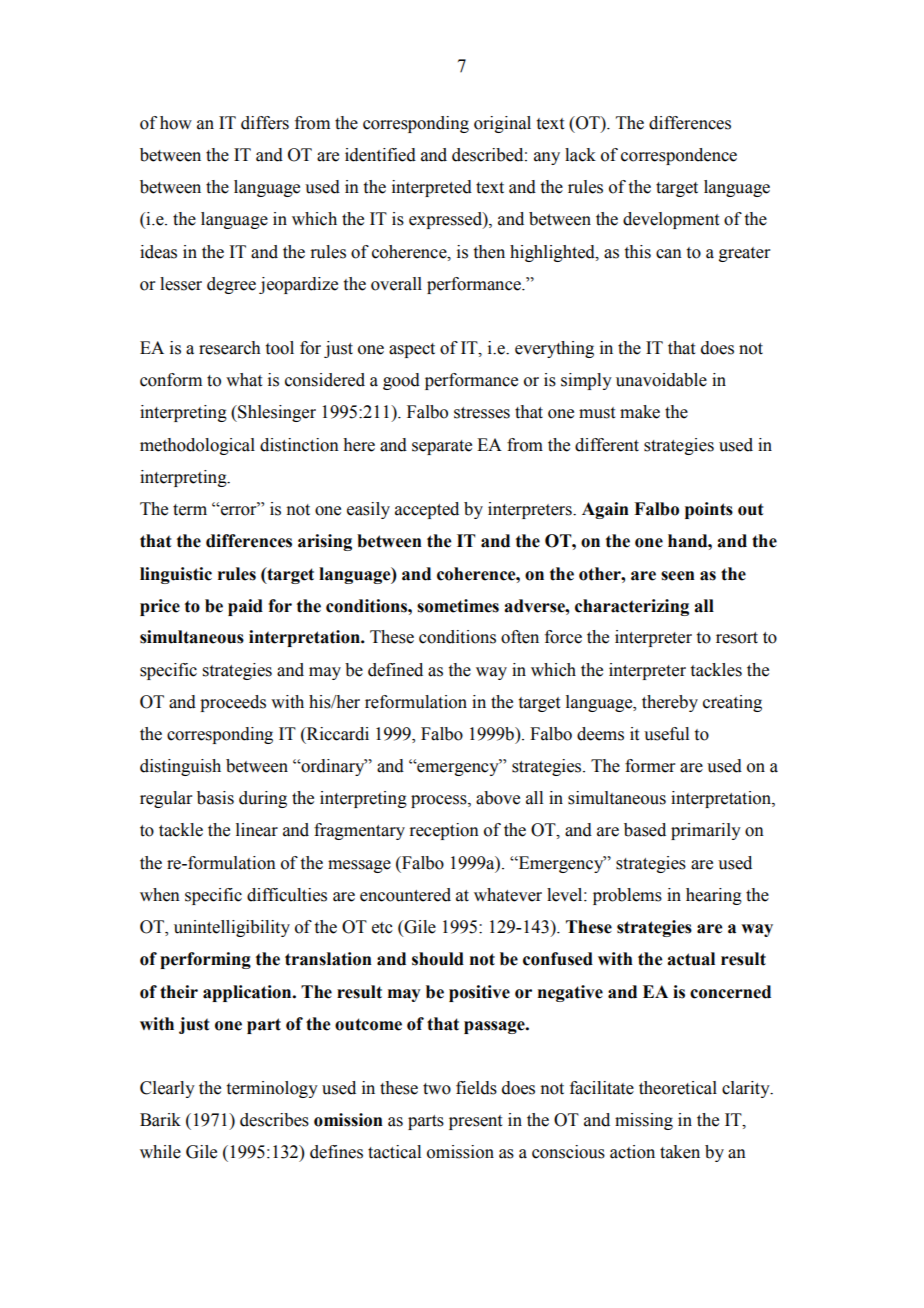  I want to click on interpreted, so click(432, 188).
